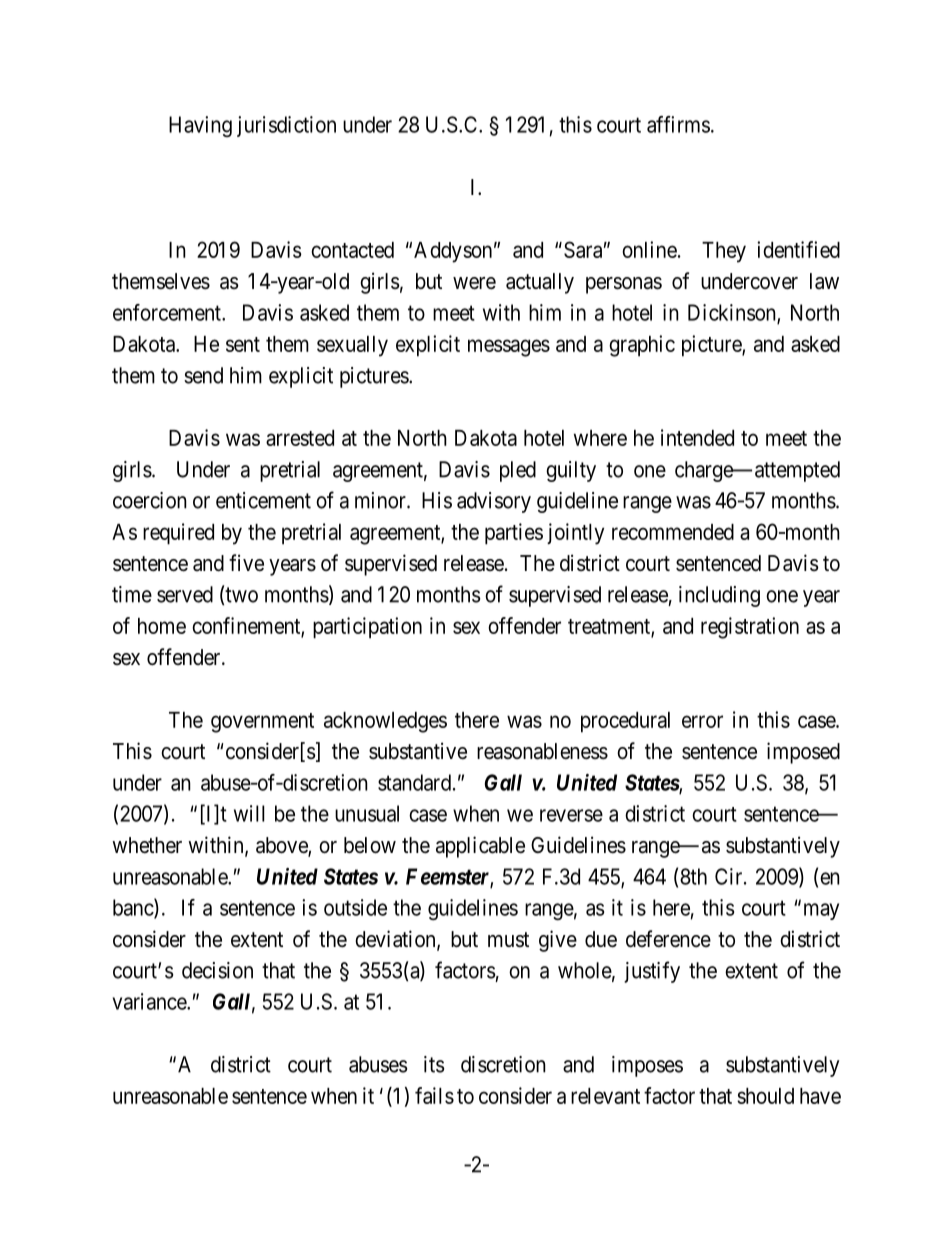 The width and height of the screenshot is (952, 1233). Describe the element at coordinates (750, 628) in the screenshot. I see `registration` at that location.
